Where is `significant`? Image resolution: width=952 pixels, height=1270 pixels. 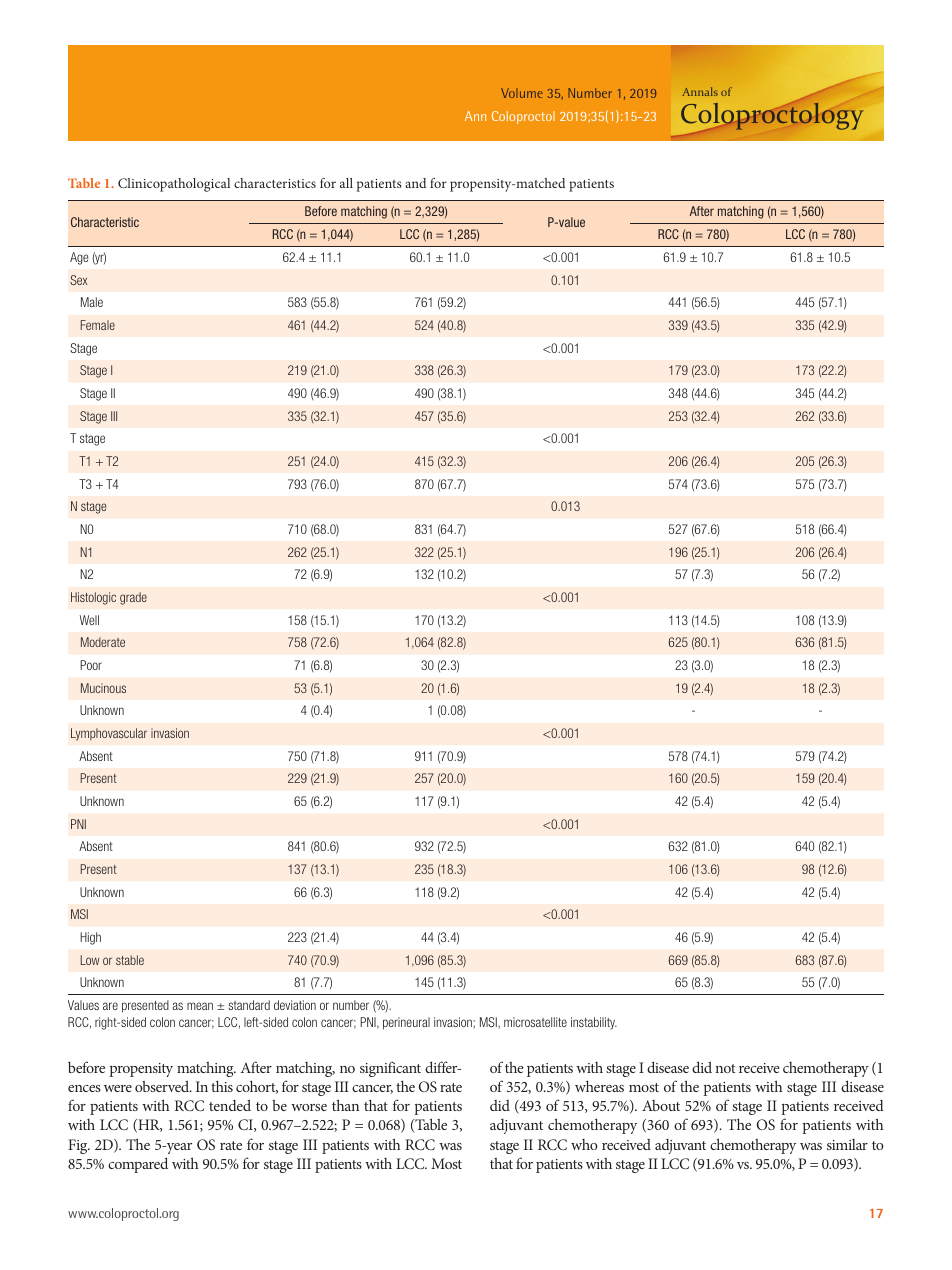
significant is located at coordinates (390, 1069).
